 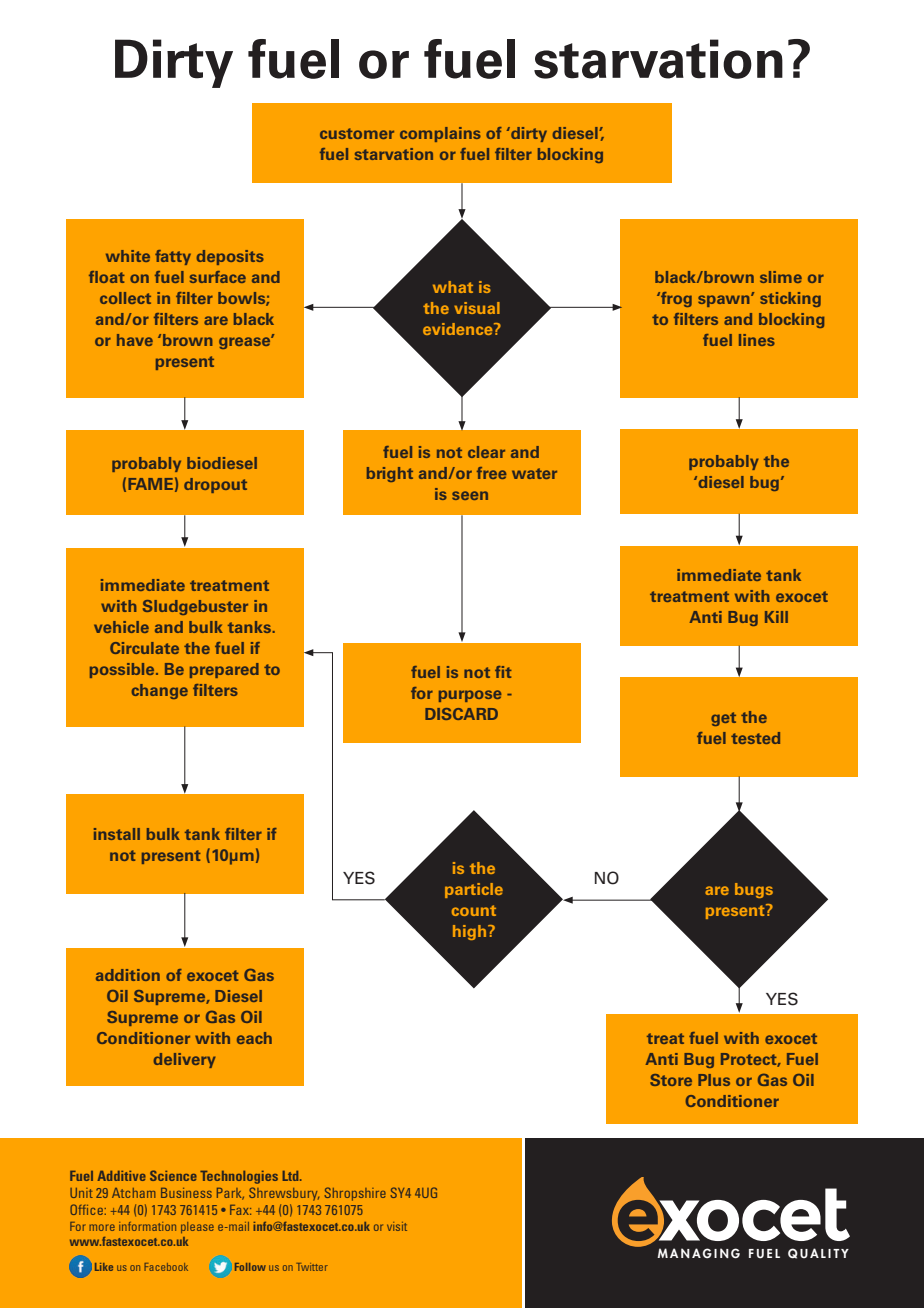 I want to click on purpose, so click(x=470, y=696).
